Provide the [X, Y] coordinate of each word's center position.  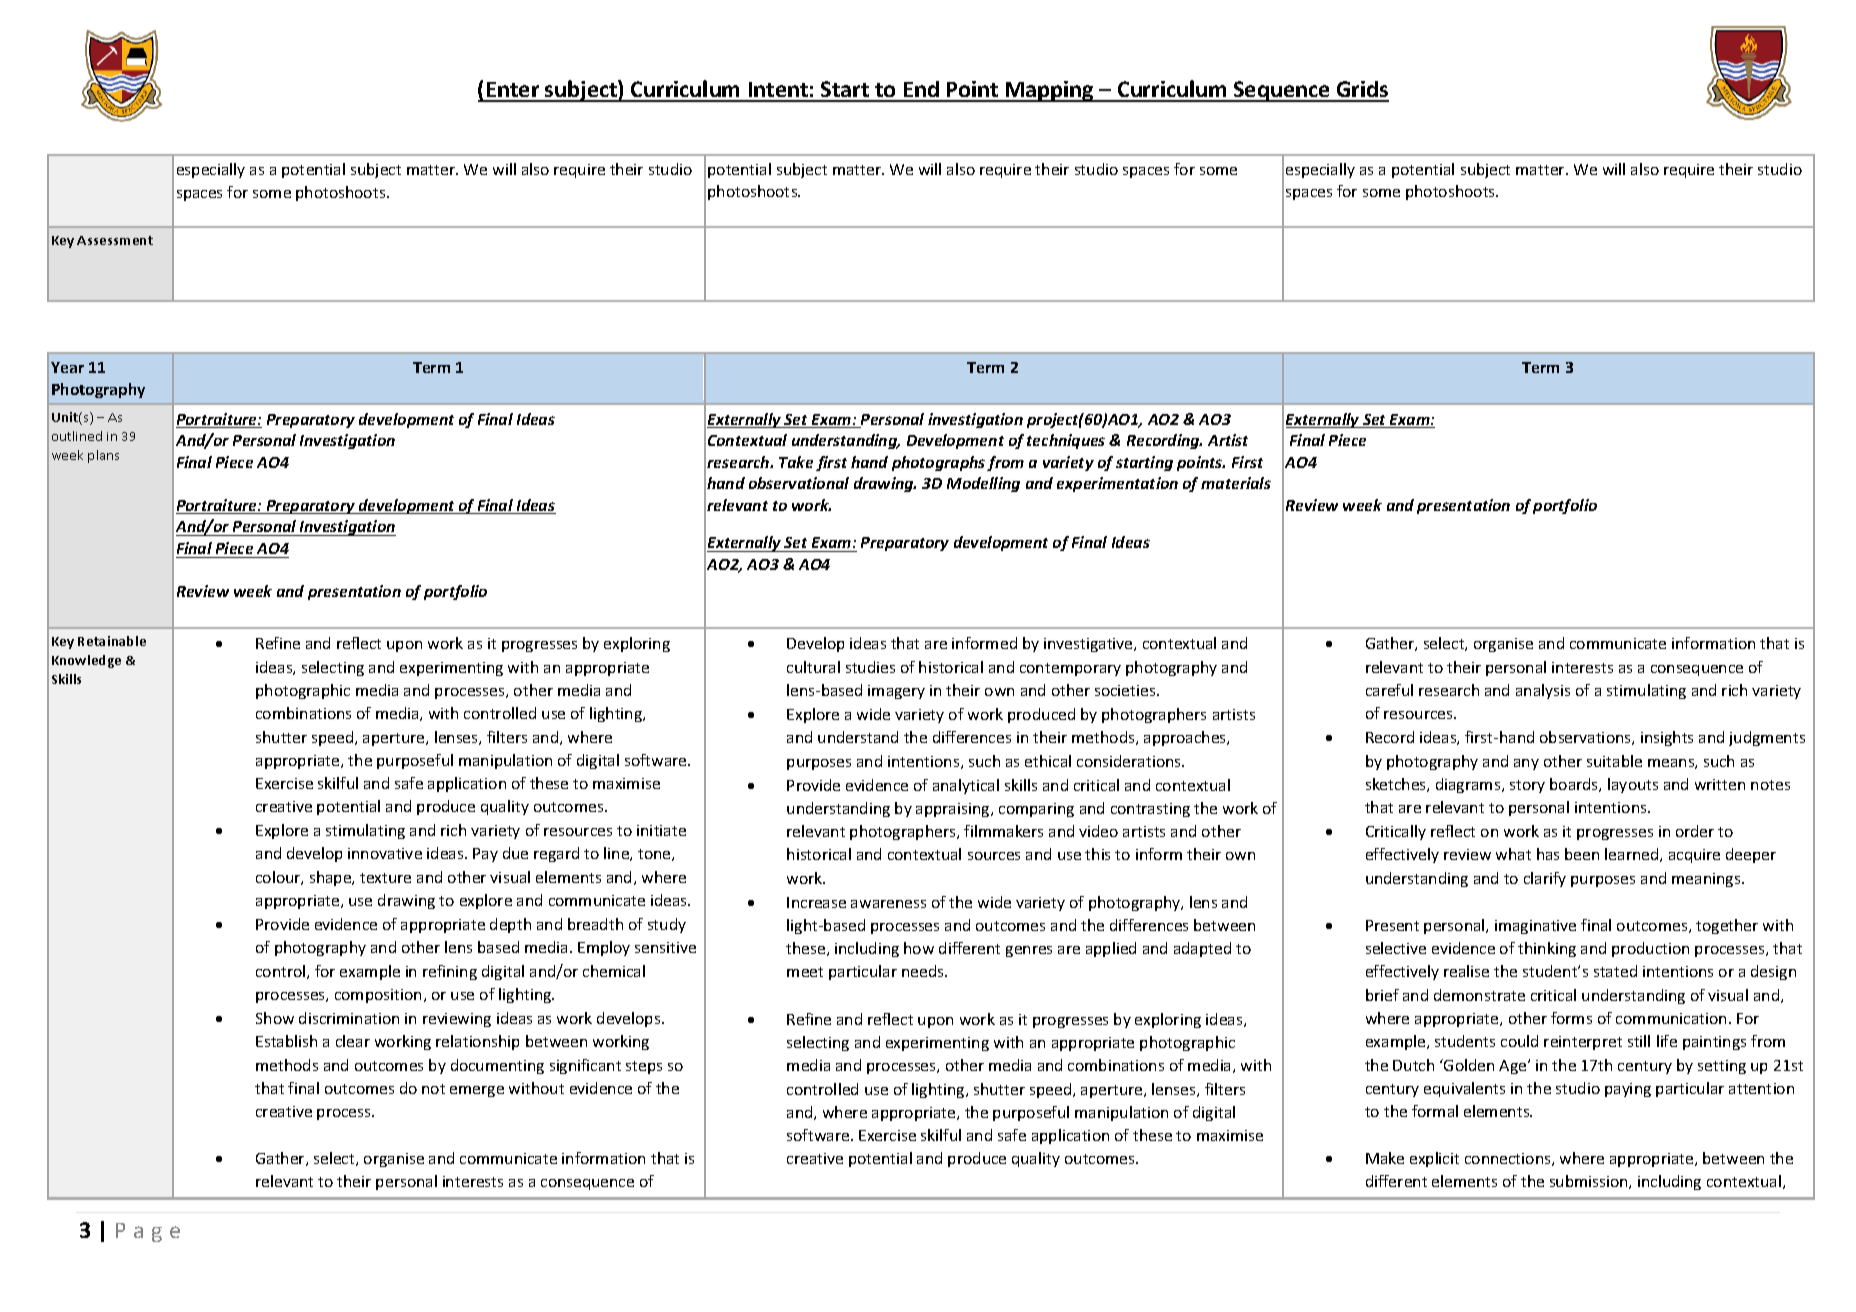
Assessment [115, 240]
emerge [477, 1091]
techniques [1066, 441]
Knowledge [86, 661]
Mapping [1049, 91]
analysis [1543, 691]
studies [870, 667]
